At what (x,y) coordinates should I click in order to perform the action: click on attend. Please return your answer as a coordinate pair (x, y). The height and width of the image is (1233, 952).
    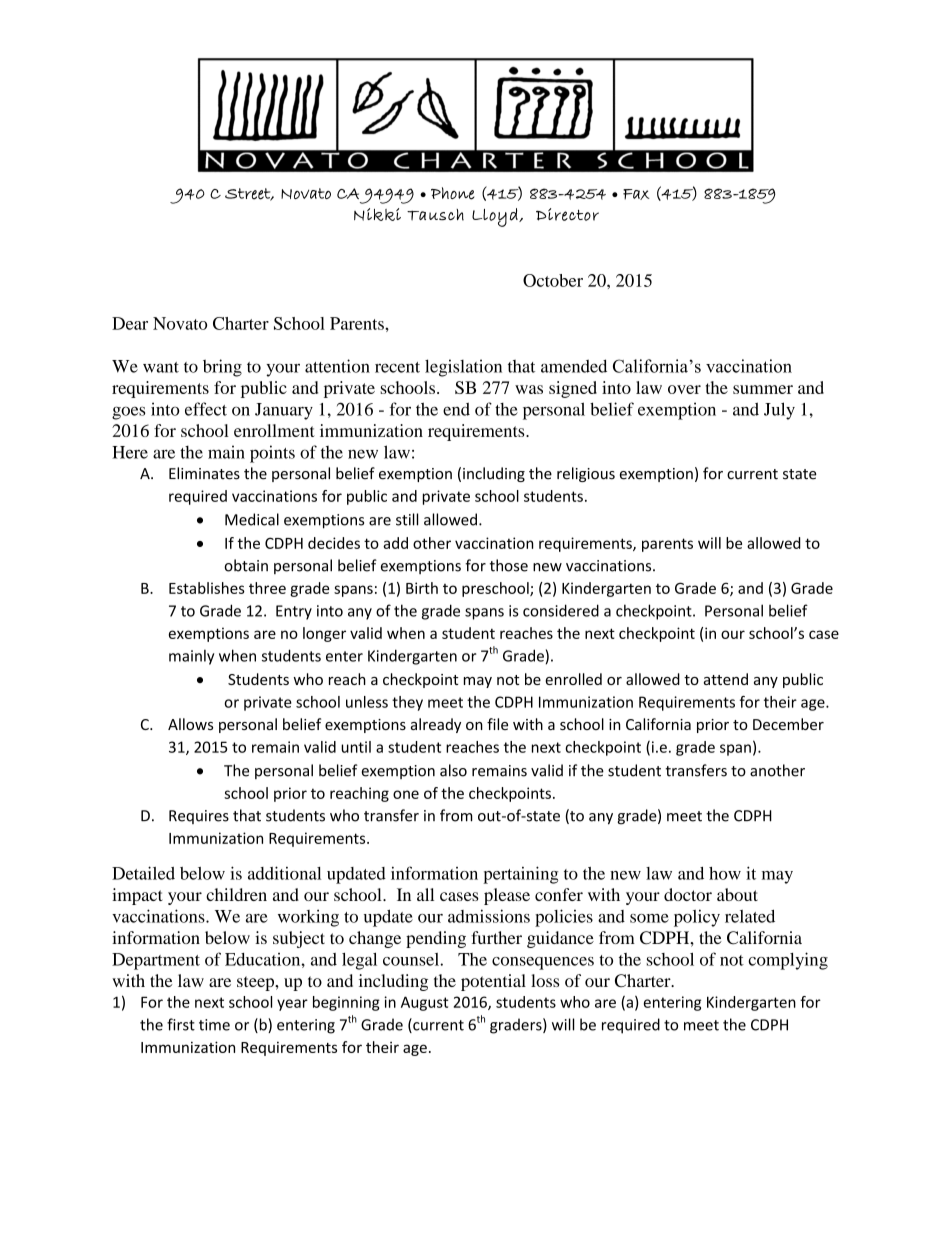
    Looking at the image, I should click on (726, 679).
